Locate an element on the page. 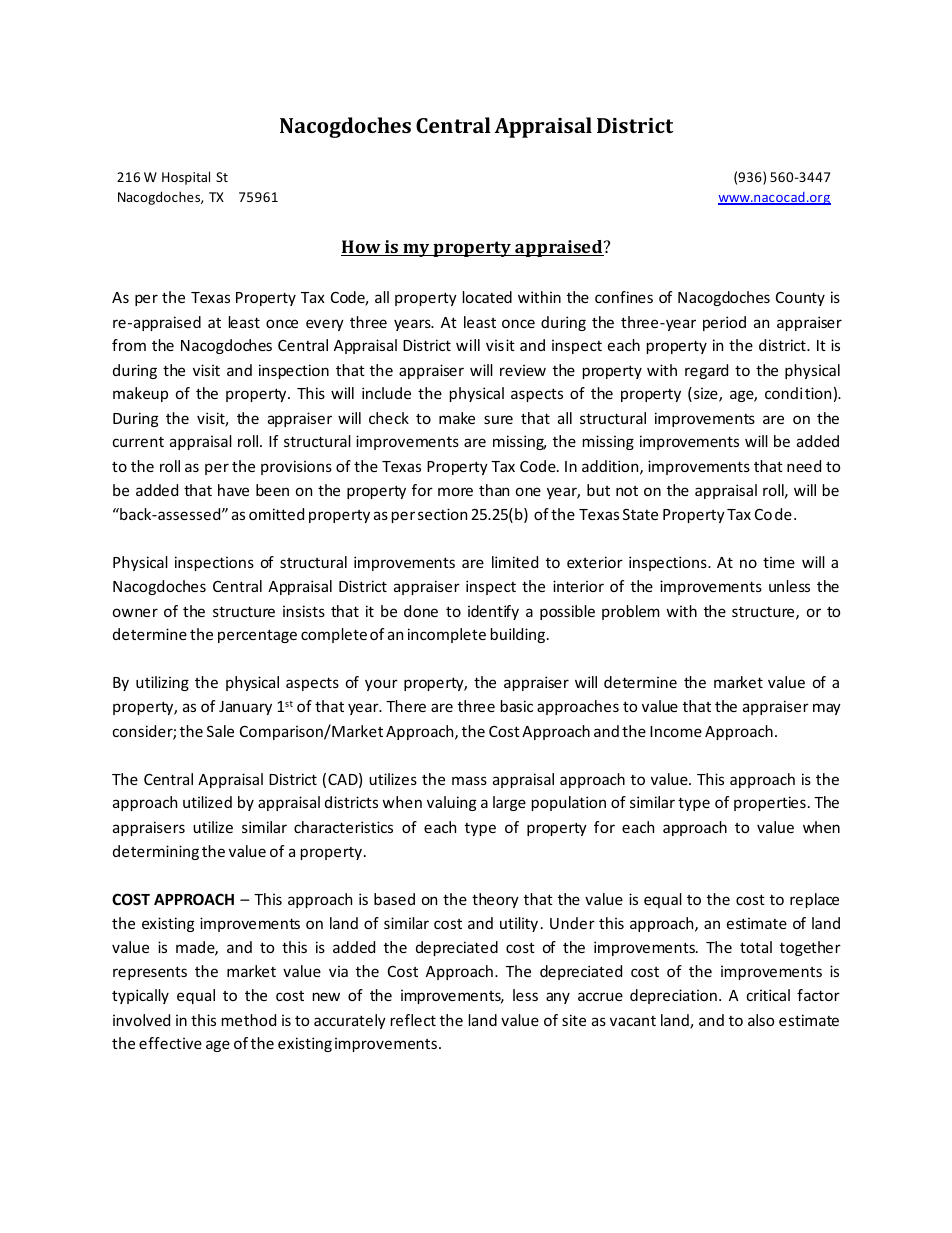  have is located at coordinates (233, 490).
